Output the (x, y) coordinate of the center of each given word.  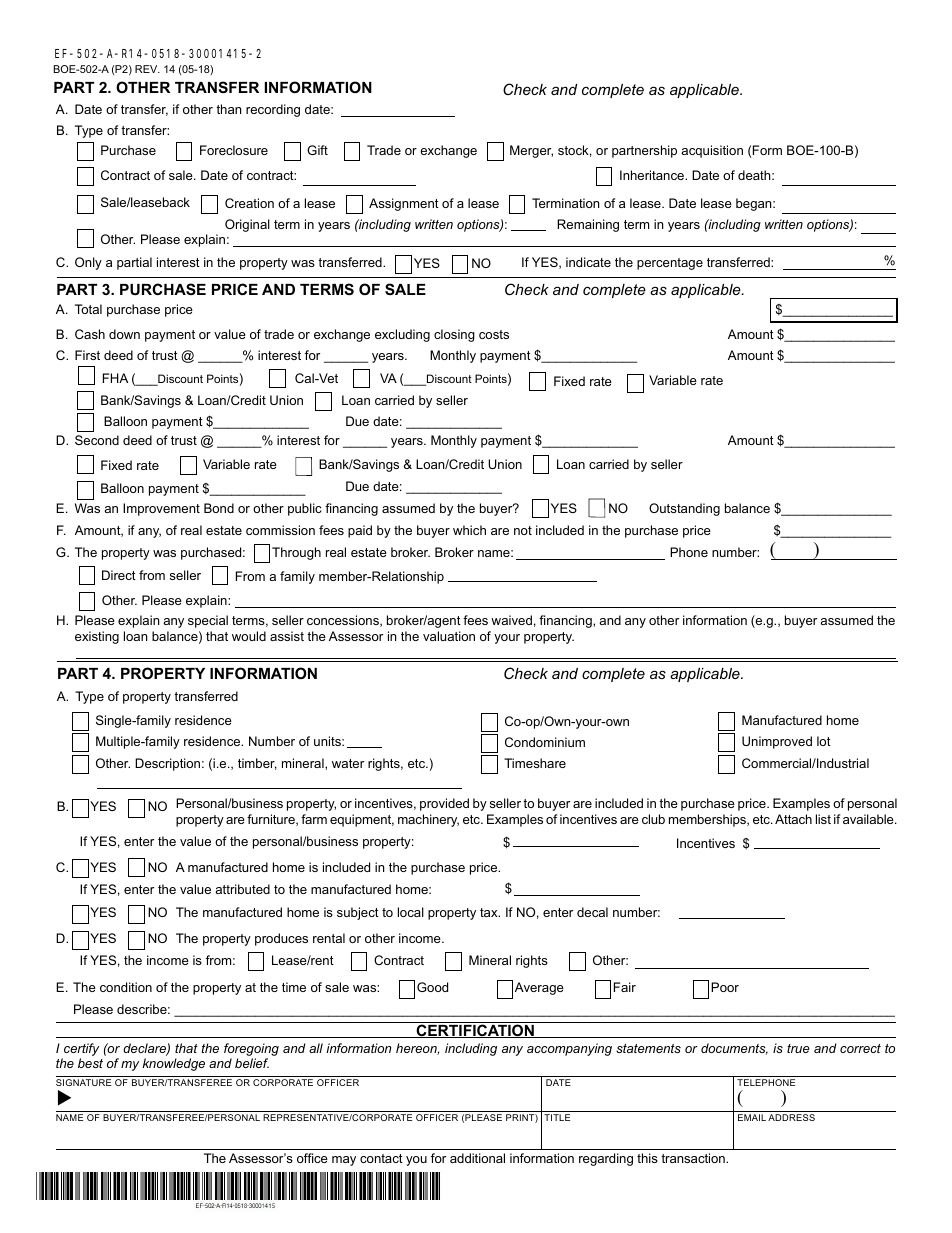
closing (454, 335)
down (124, 334)
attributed (242, 889)
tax (490, 912)
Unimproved (777, 742)
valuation (449, 636)
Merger (531, 151)
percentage (670, 264)
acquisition (712, 151)
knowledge (173, 1064)
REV (147, 69)
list (823, 819)
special (208, 621)
